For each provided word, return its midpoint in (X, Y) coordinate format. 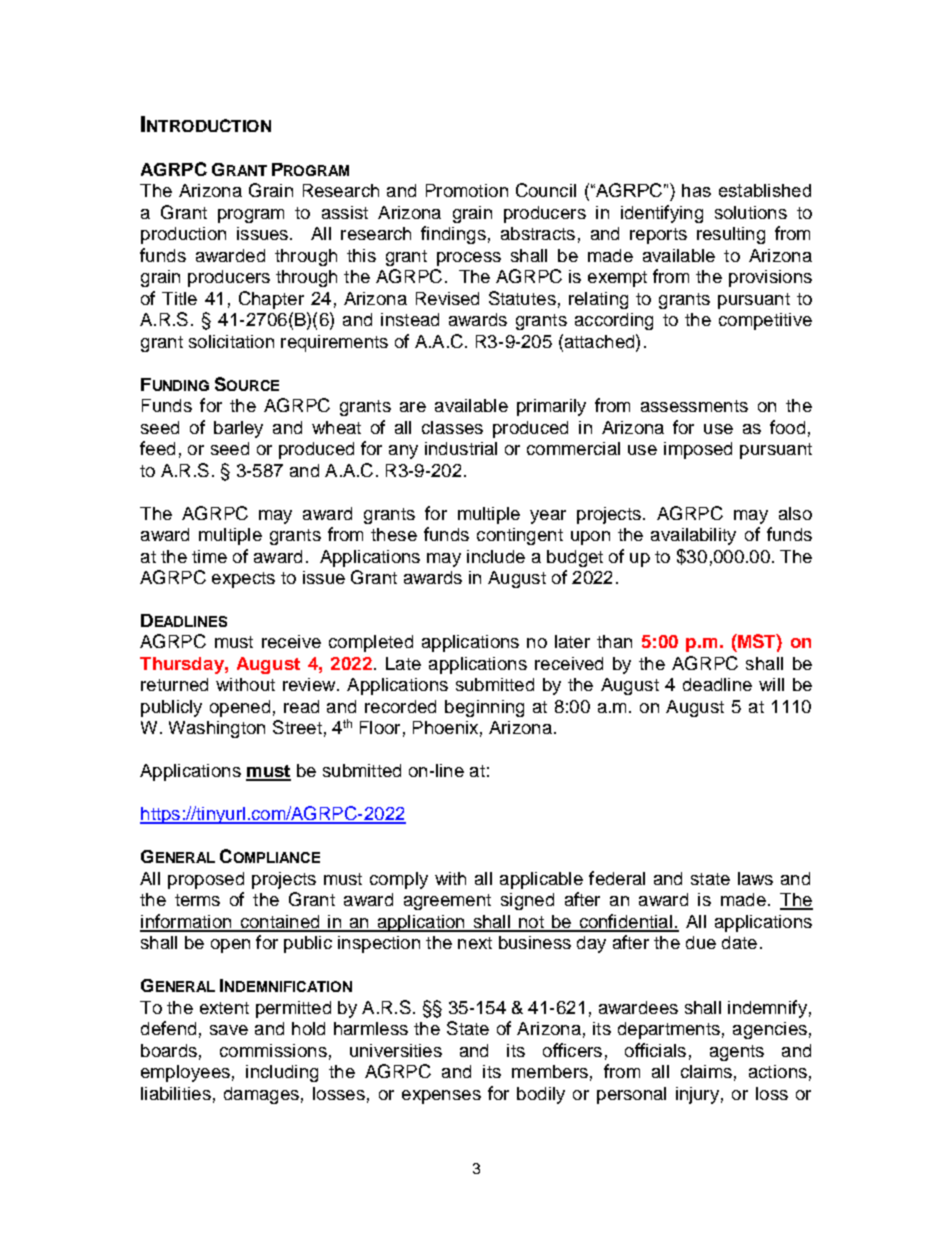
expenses (441, 1097)
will (771, 684)
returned (174, 684)
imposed (698, 450)
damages (261, 1095)
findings (453, 235)
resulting (731, 235)
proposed (206, 880)
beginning (484, 708)
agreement (447, 902)
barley (238, 429)
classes (452, 427)
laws (755, 878)
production (183, 235)
